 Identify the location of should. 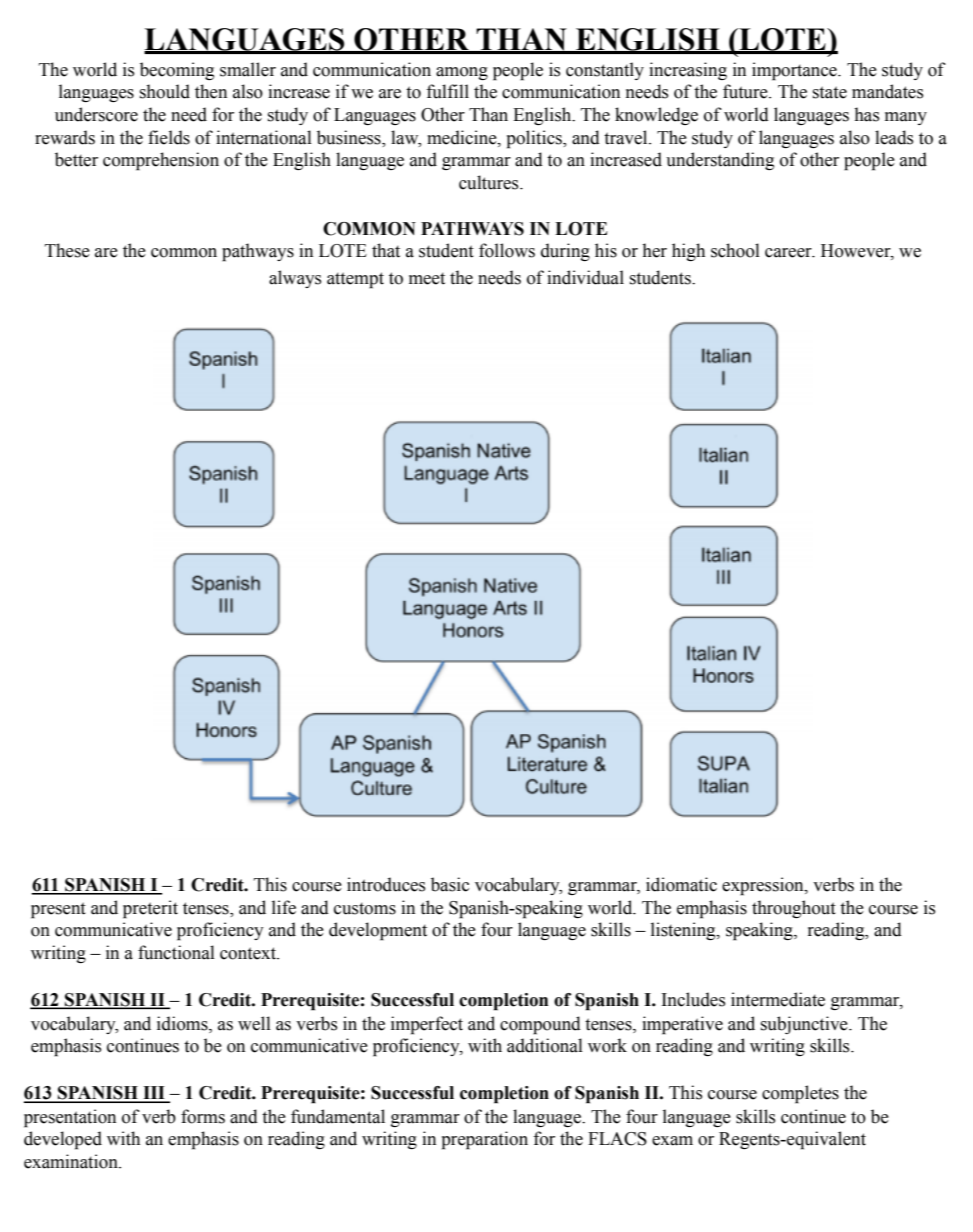
(165, 91).
